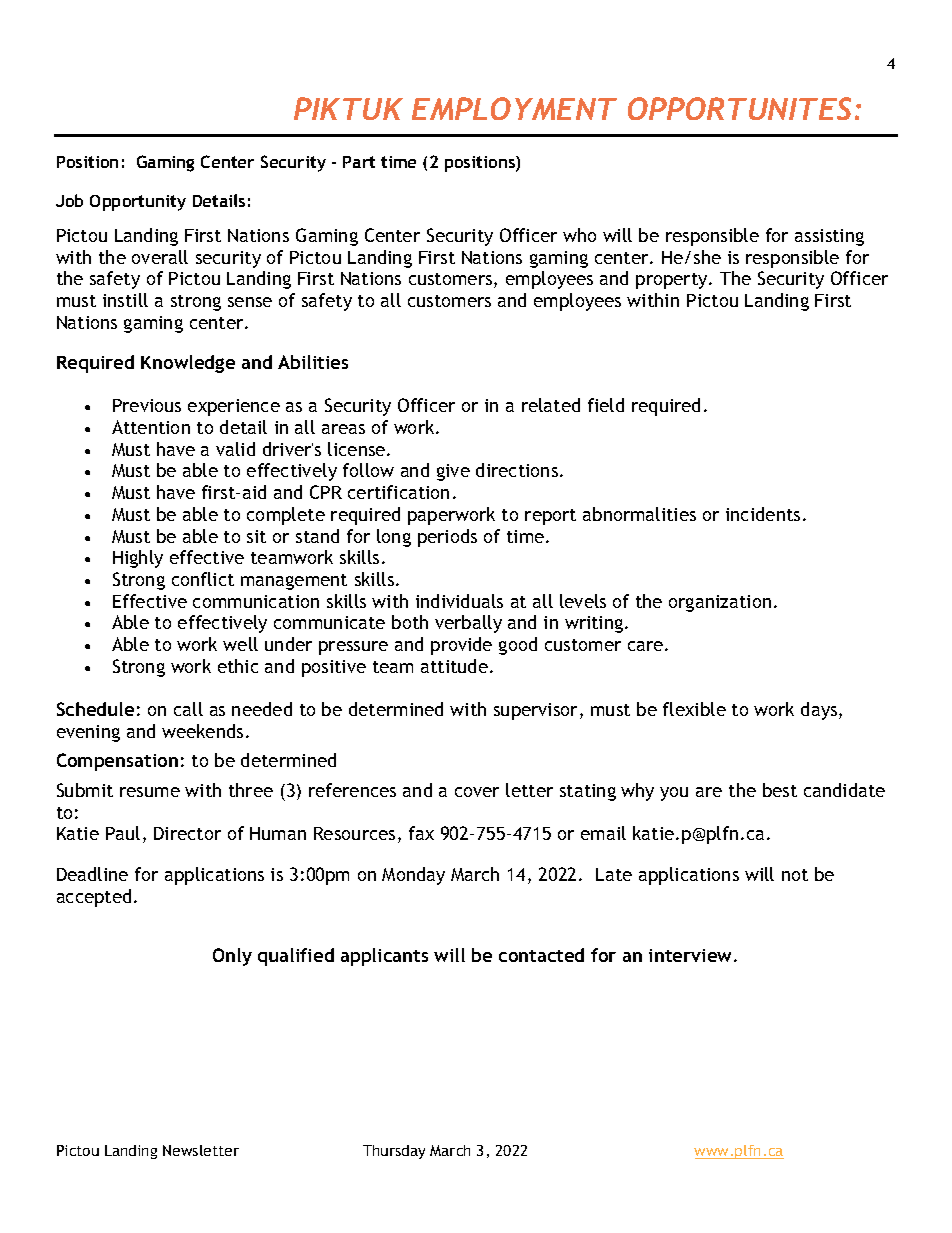 Image resolution: width=952 pixels, height=1233 pixels. Describe the element at coordinates (720, 603) in the screenshot. I see `organization` at that location.
